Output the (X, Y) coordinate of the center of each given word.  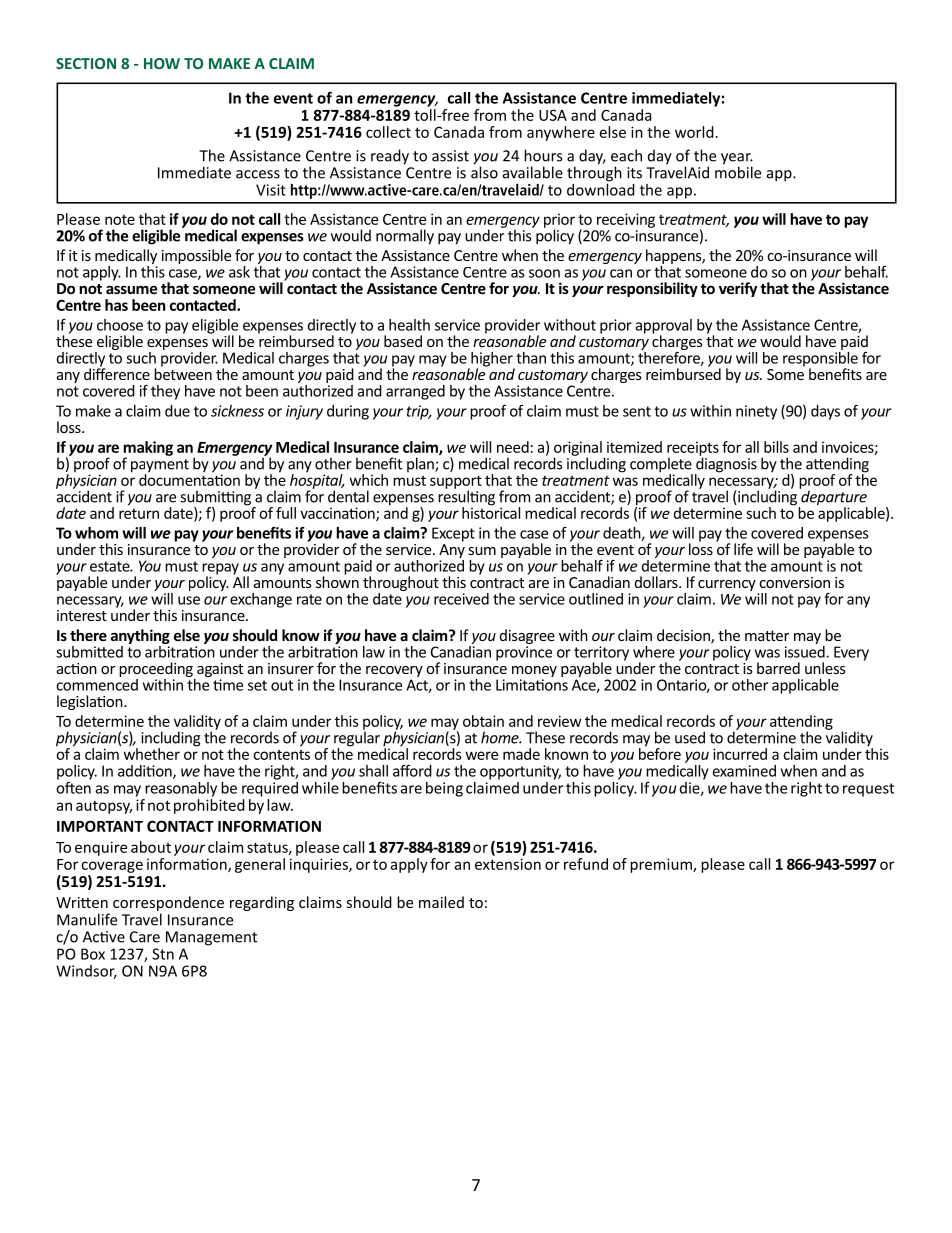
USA (553, 115)
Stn (163, 954)
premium (662, 865)
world (694, 132)
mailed (441, 902)
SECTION (86, 63)
